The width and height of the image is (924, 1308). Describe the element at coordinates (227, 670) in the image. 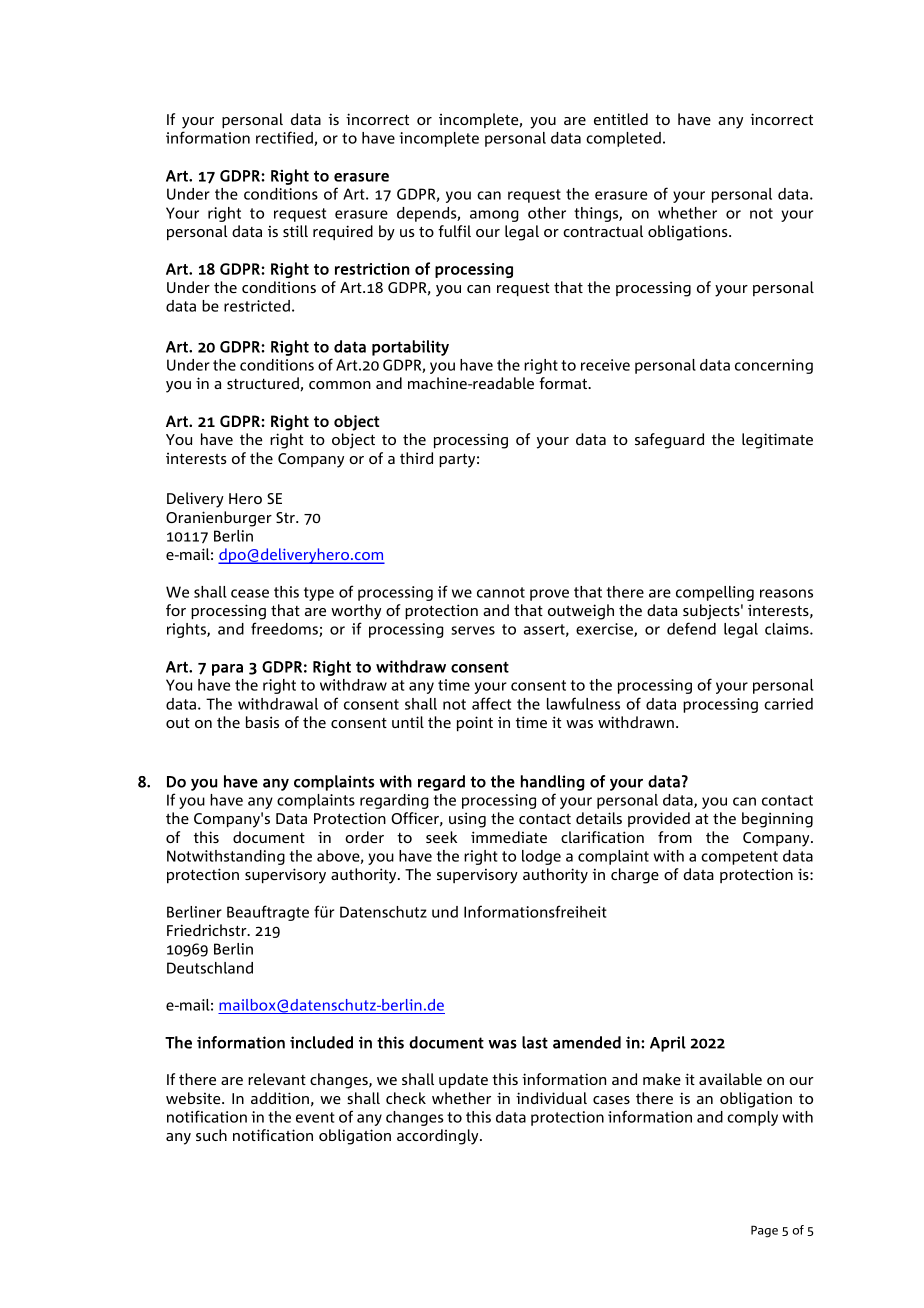

I see `para` at that location.
